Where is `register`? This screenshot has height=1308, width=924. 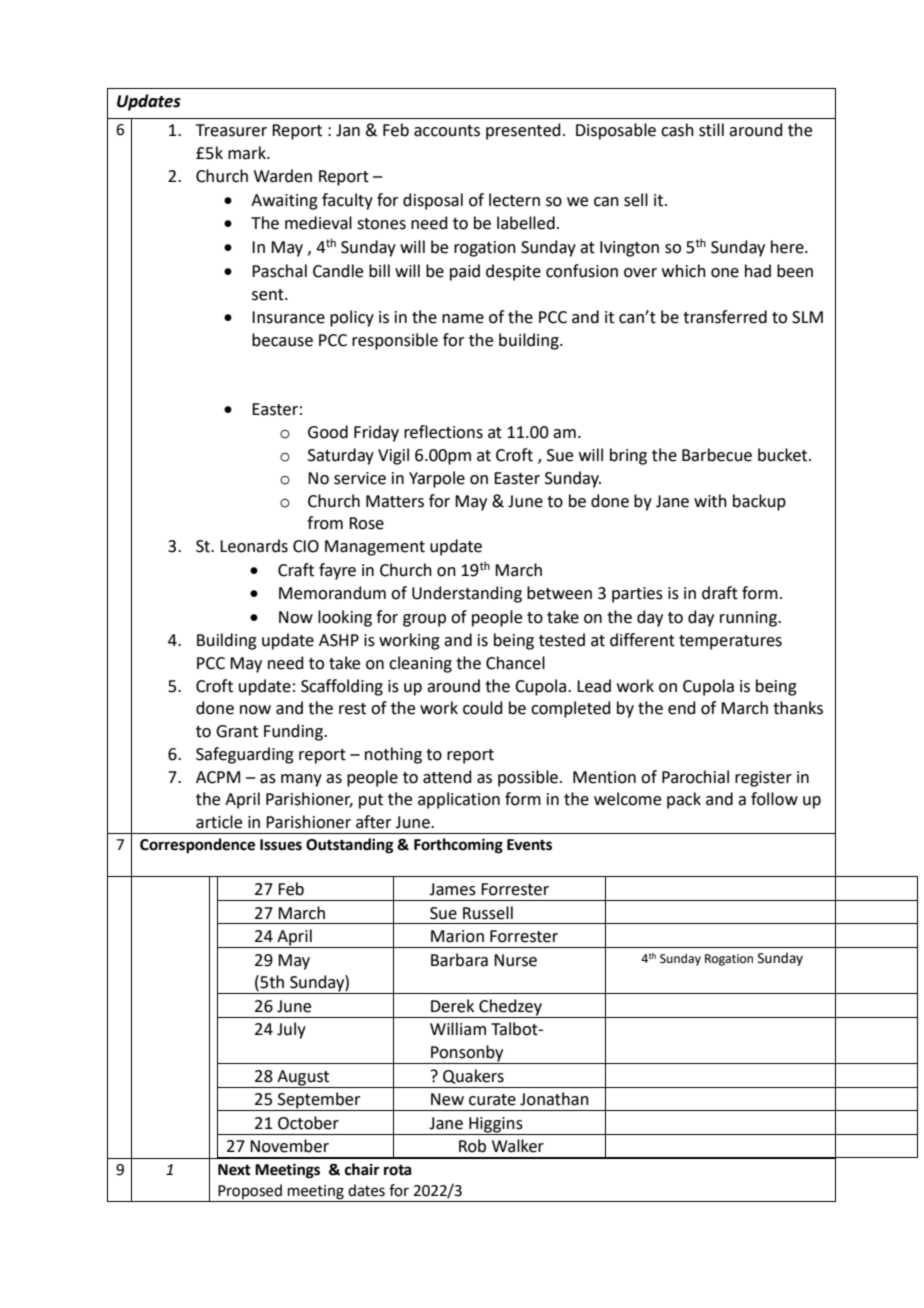
register is located at coordinates (763, 779).
